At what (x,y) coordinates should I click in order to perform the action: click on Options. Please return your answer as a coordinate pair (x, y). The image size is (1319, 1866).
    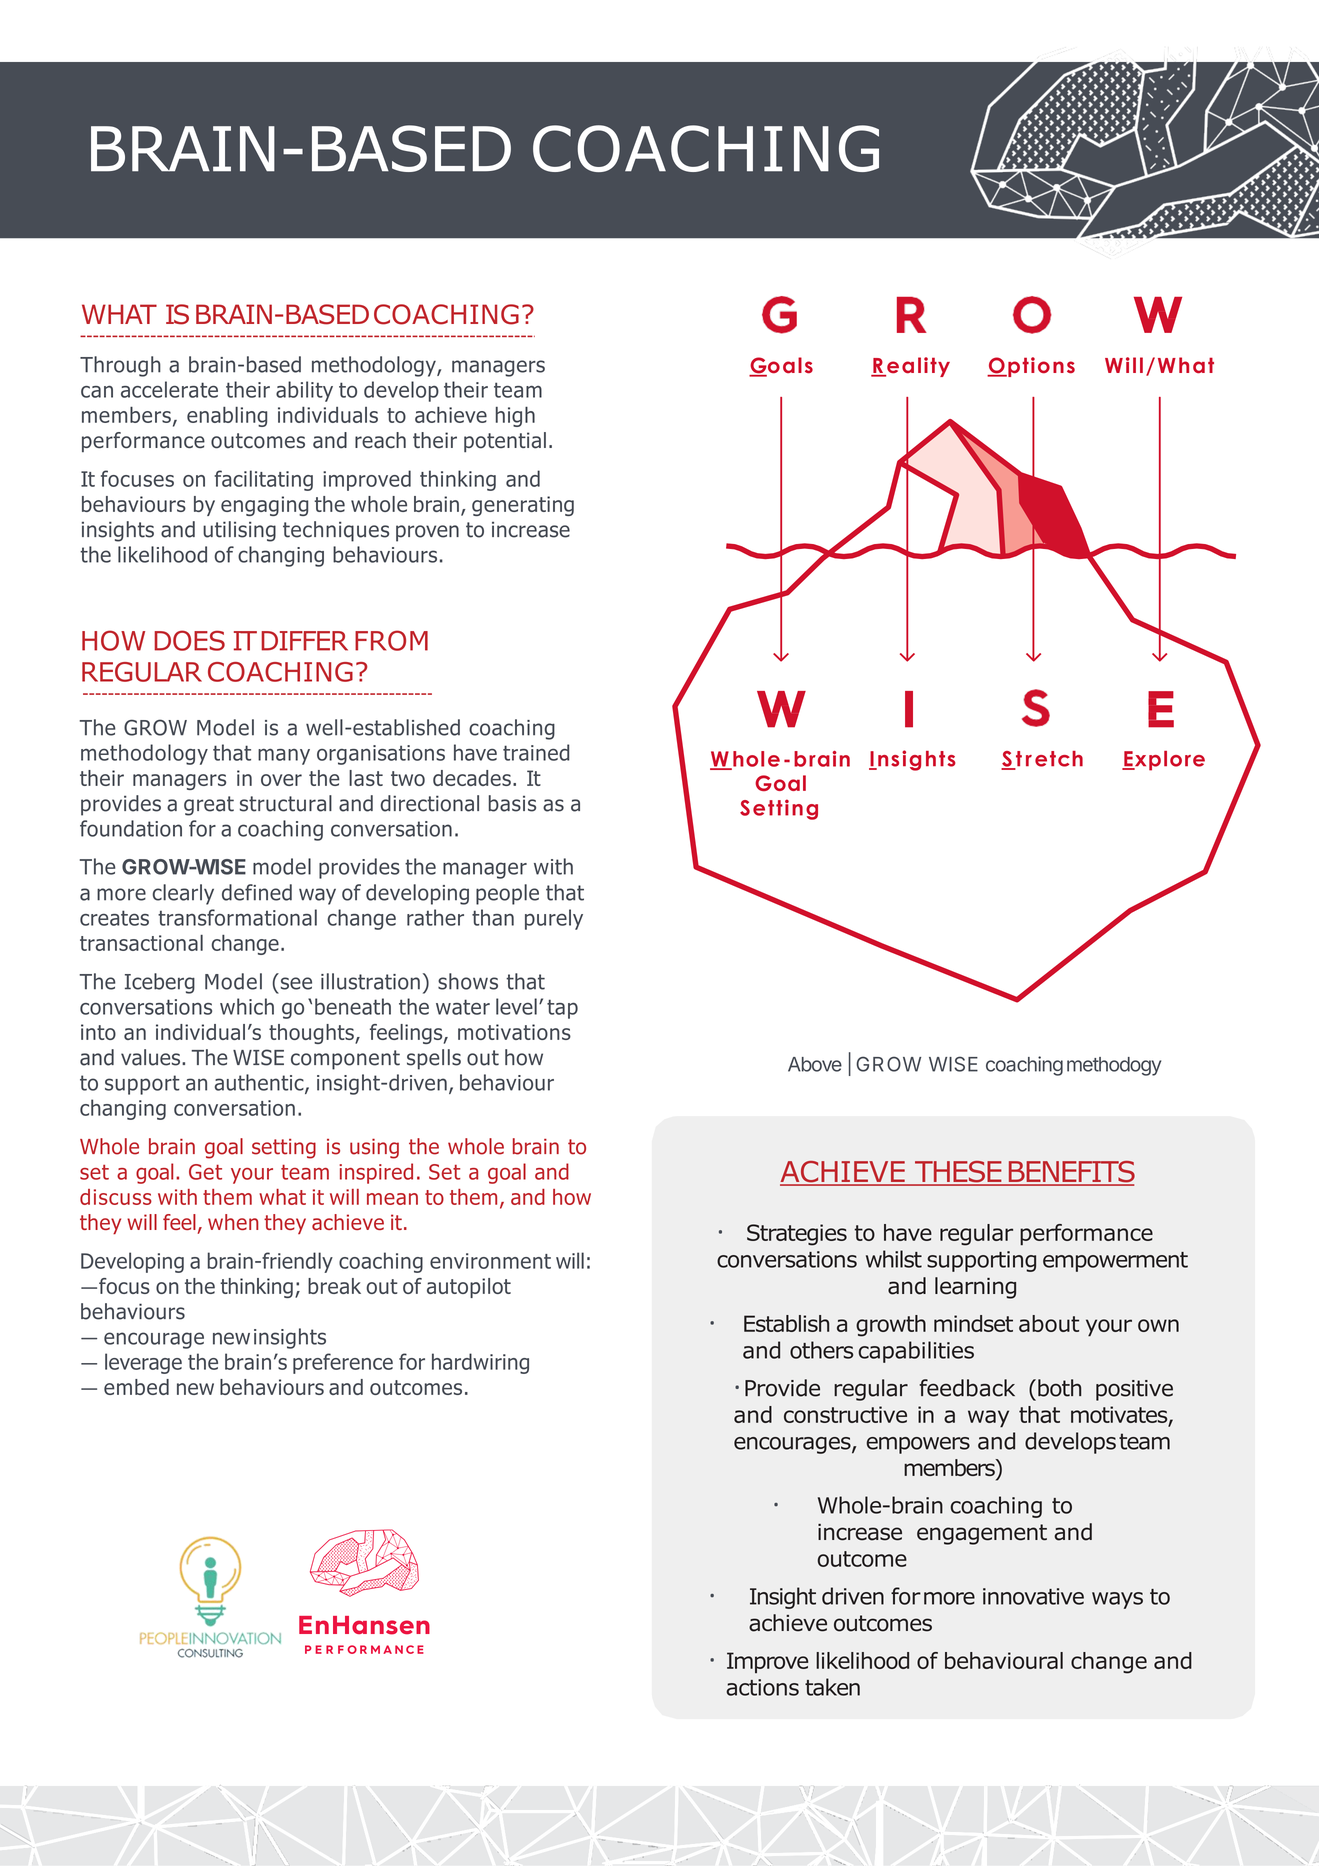
    Looking at the image, I should click on (1031, 367).
